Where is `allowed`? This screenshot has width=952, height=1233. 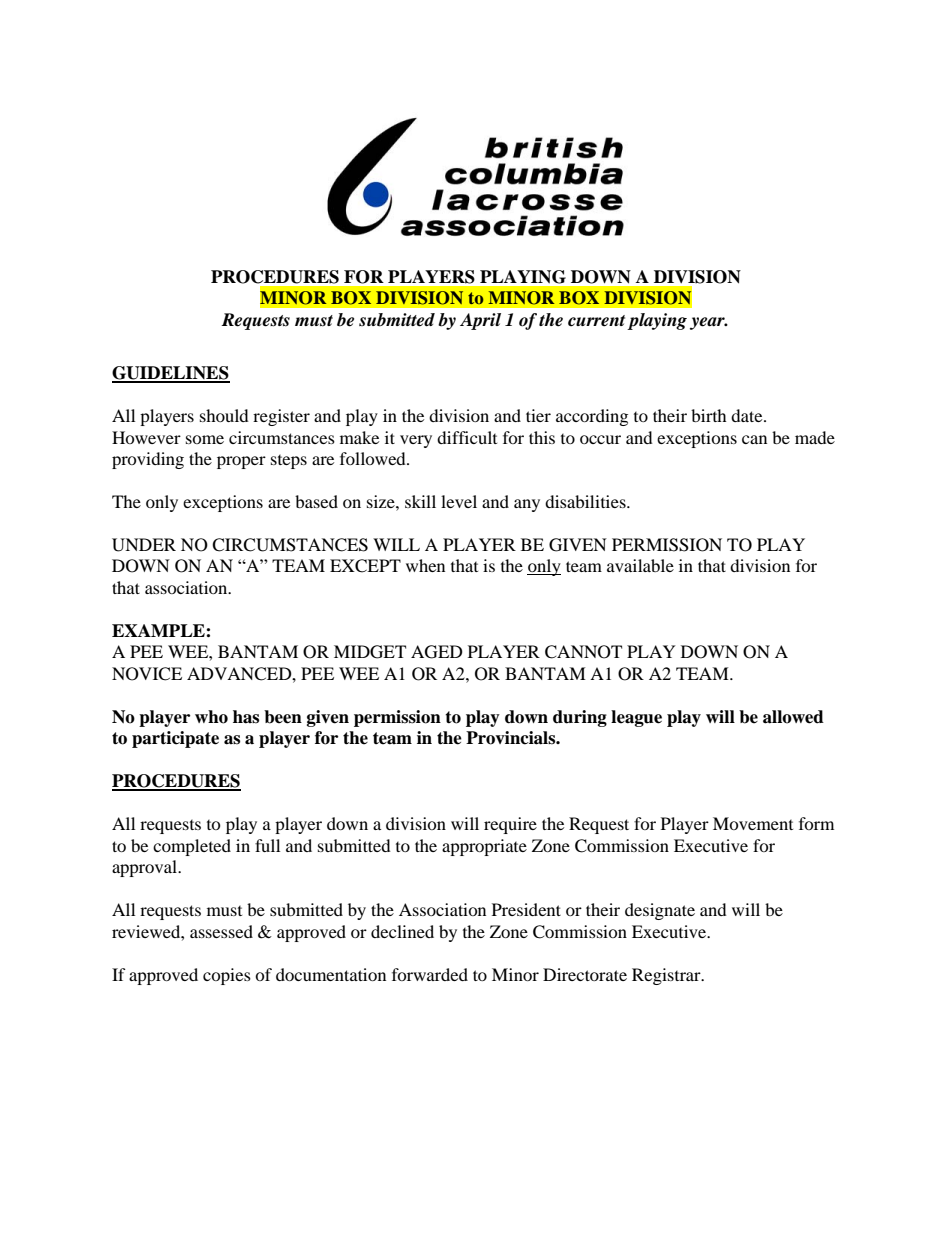
allowed is located at coordinates (793, 717).
